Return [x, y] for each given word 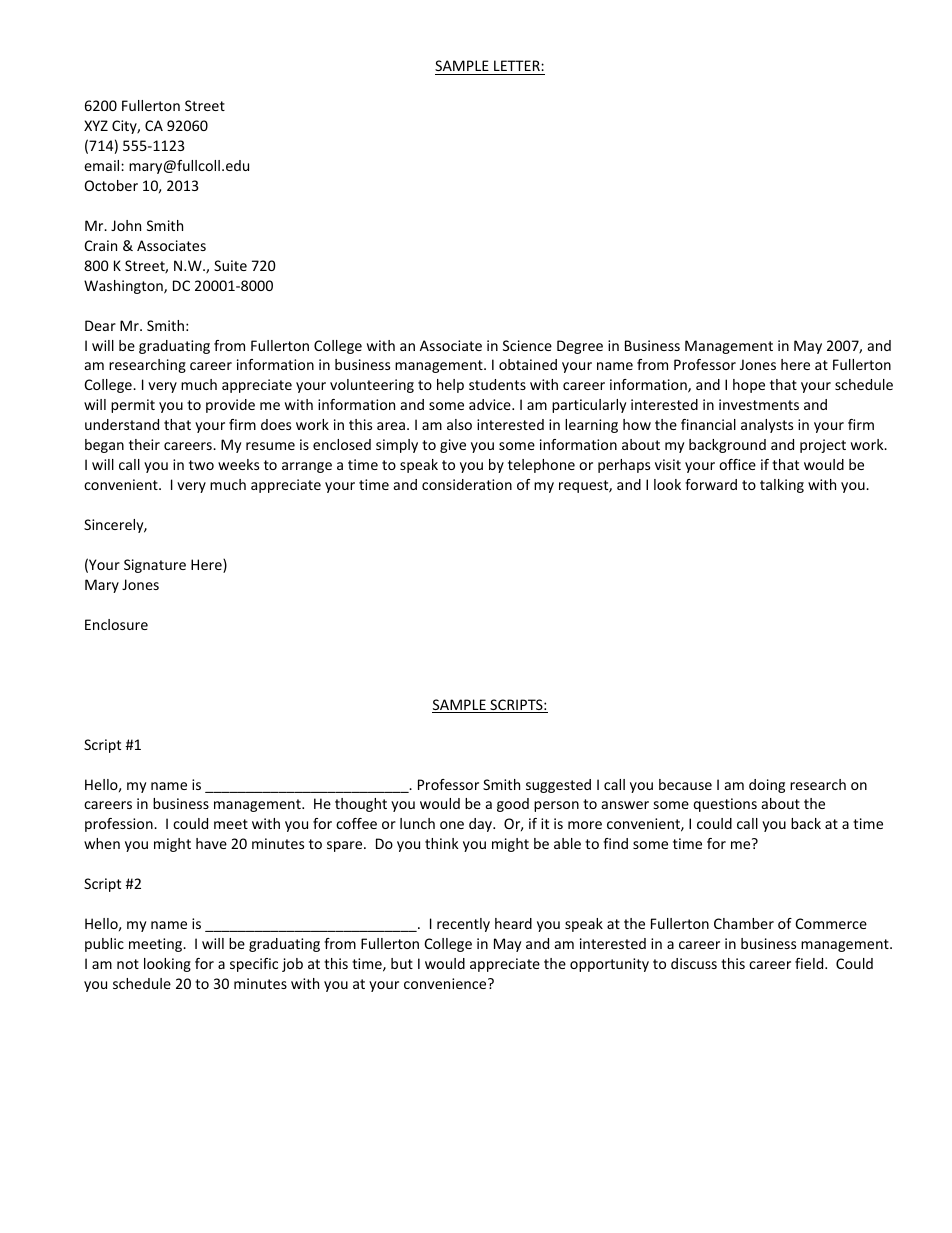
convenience [446, 983]
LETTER [518, 65]
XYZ [96, 125]
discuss [694, 963]
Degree [580, 347]
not [128, 964]
